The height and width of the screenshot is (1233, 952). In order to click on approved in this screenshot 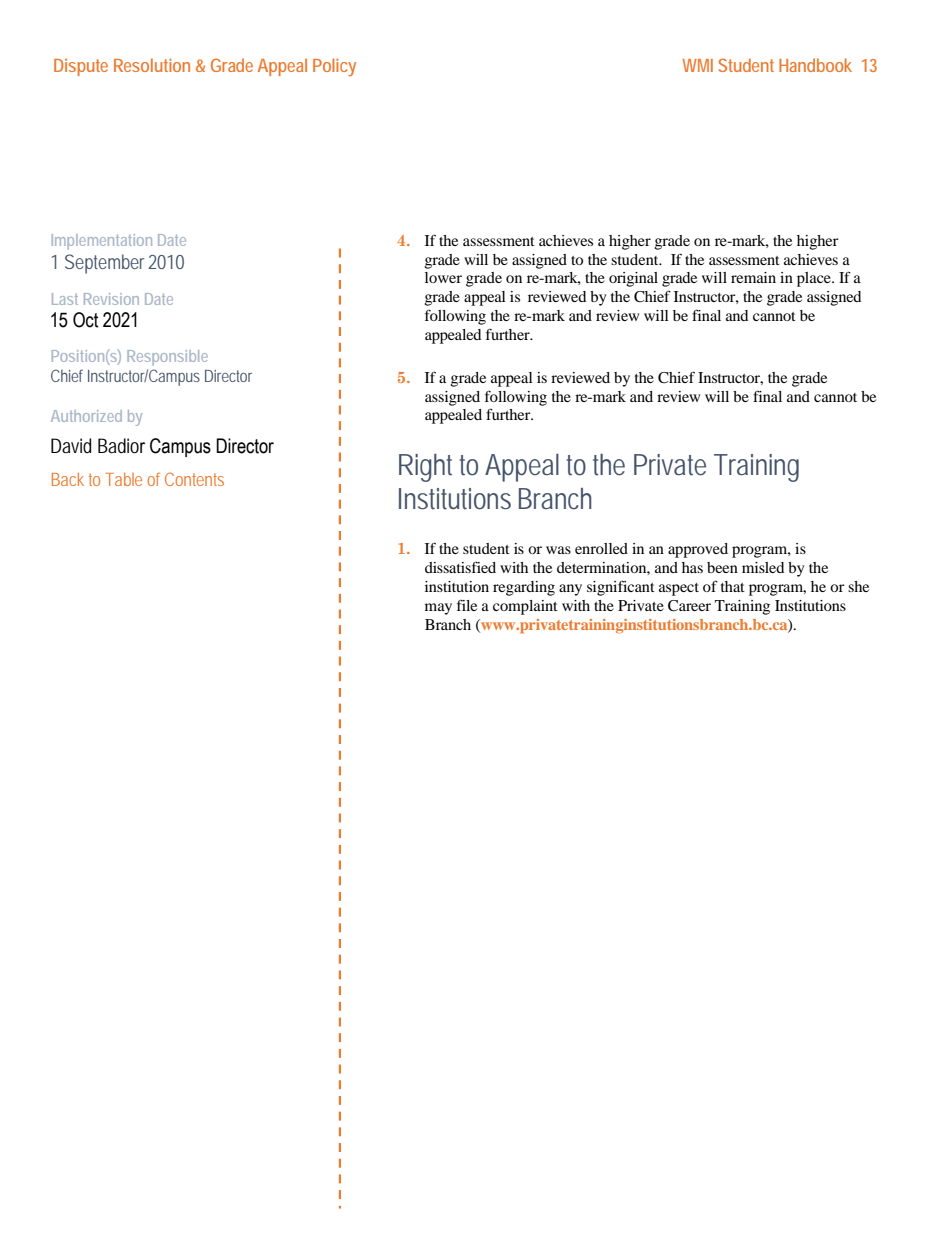, I will do `click(698, 550)`.
